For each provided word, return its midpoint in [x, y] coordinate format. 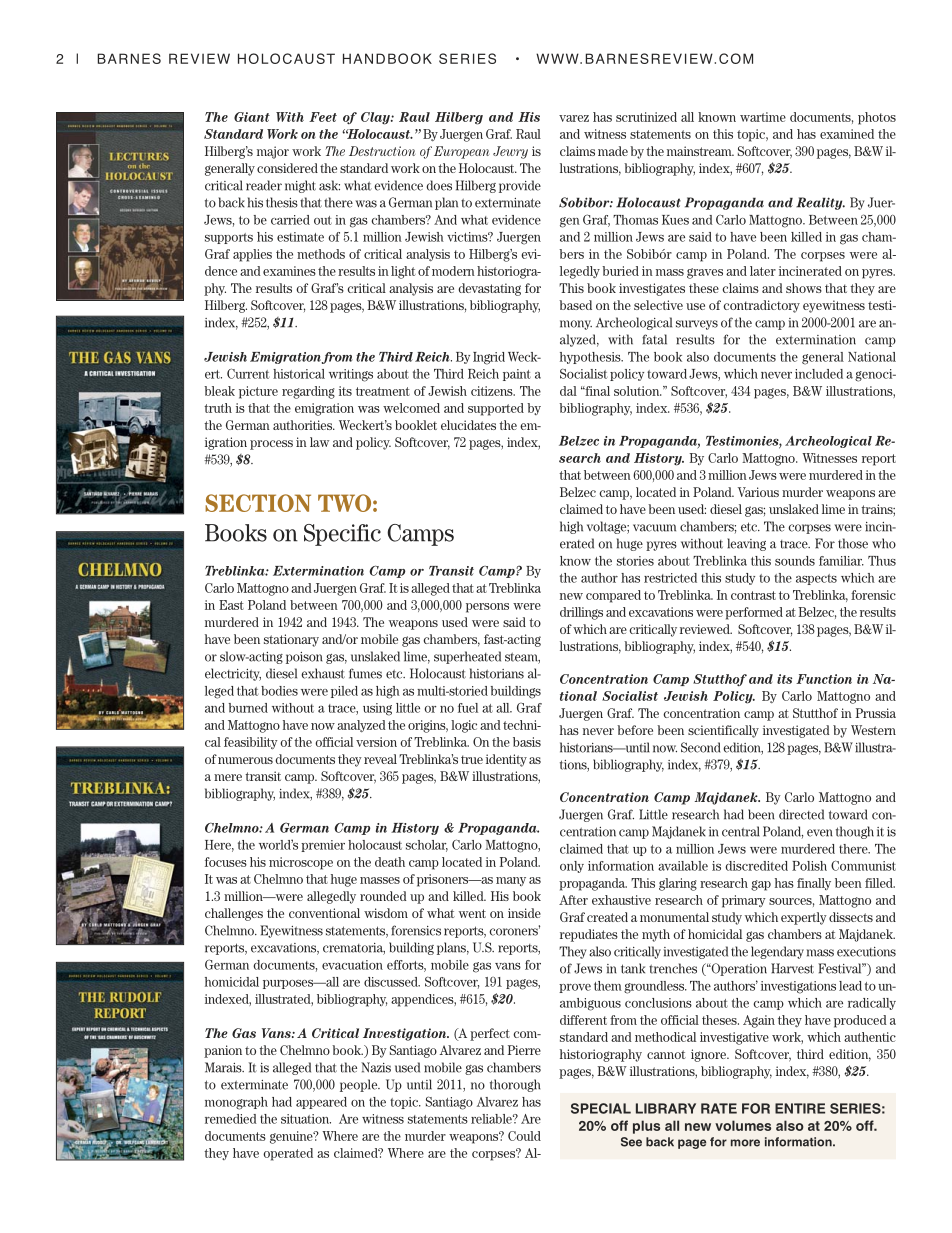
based [575, 305]
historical [299, 374]
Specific [342, 535]
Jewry [510, 152]
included [819, 374]
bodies [279, 691]
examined [847, 134]
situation [306, 1119]
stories [635, 561]
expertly [804, 918]
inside [524, 913]
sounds [795, 561]
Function [824, 679]
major [273, 152]
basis [527, 742]
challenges [234, 914]
